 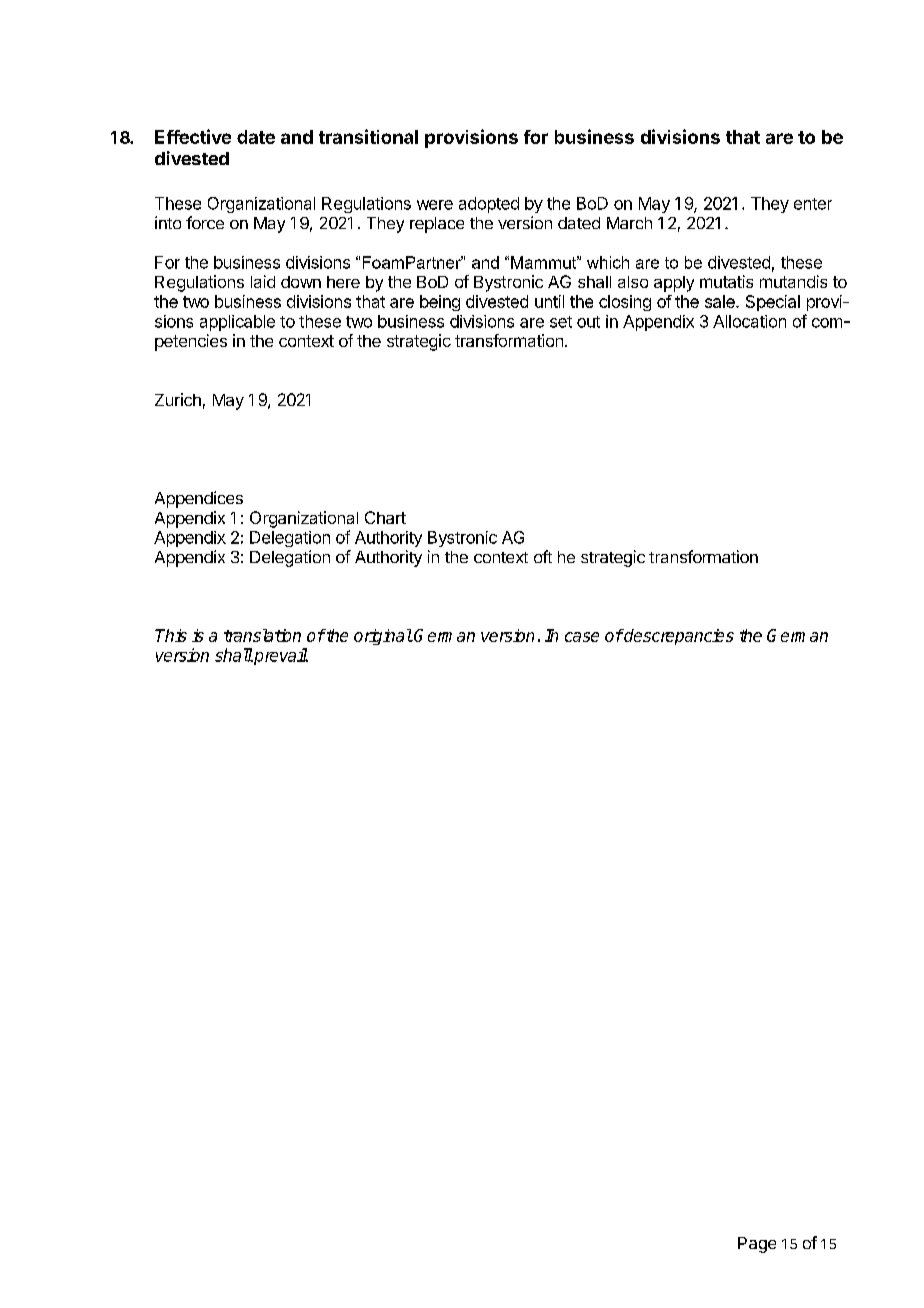 I want to click on case, so click(x=582, y=637).
